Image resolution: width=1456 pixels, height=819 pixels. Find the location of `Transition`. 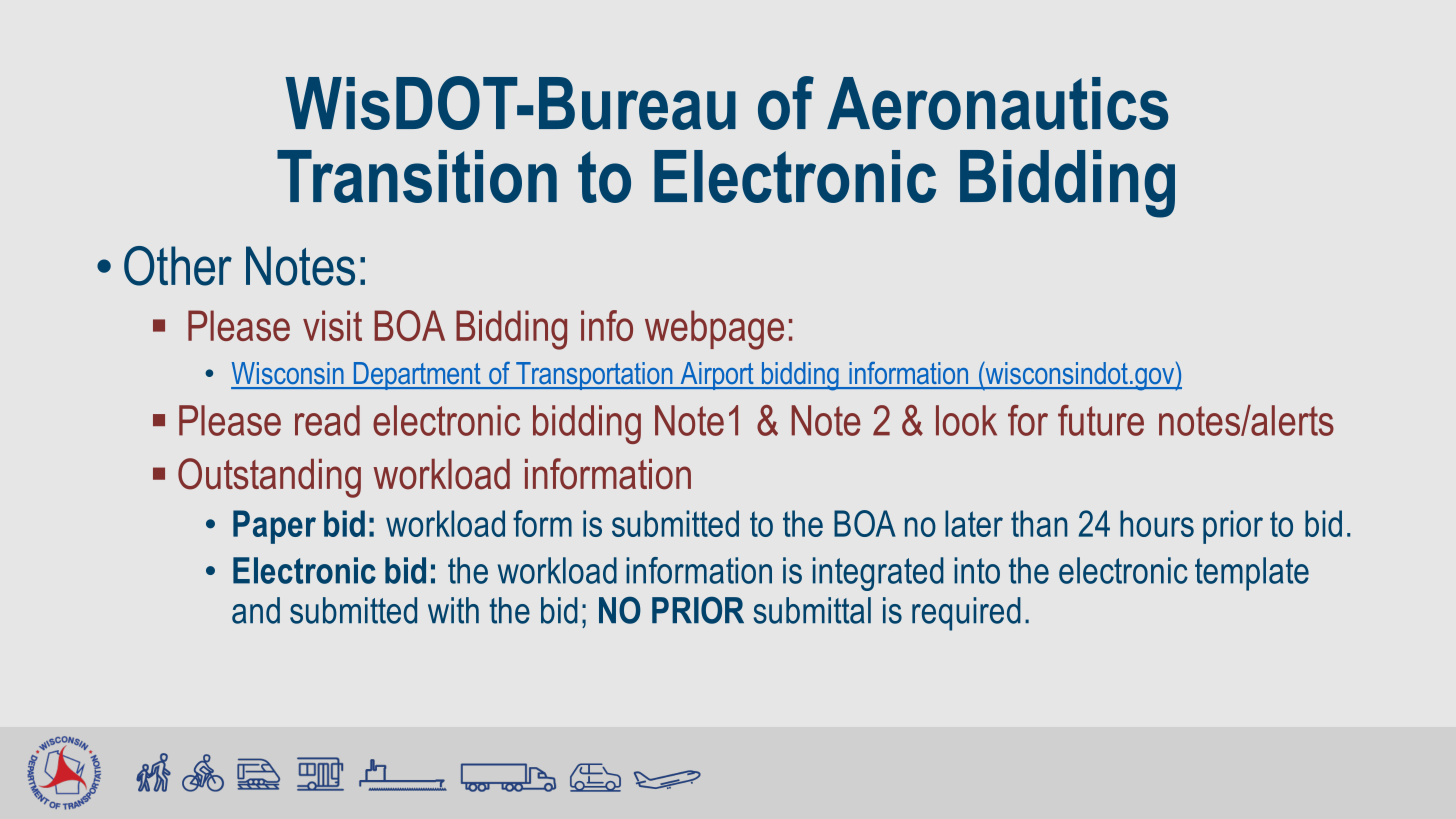

Transition is located at coordinates (417, 176).
